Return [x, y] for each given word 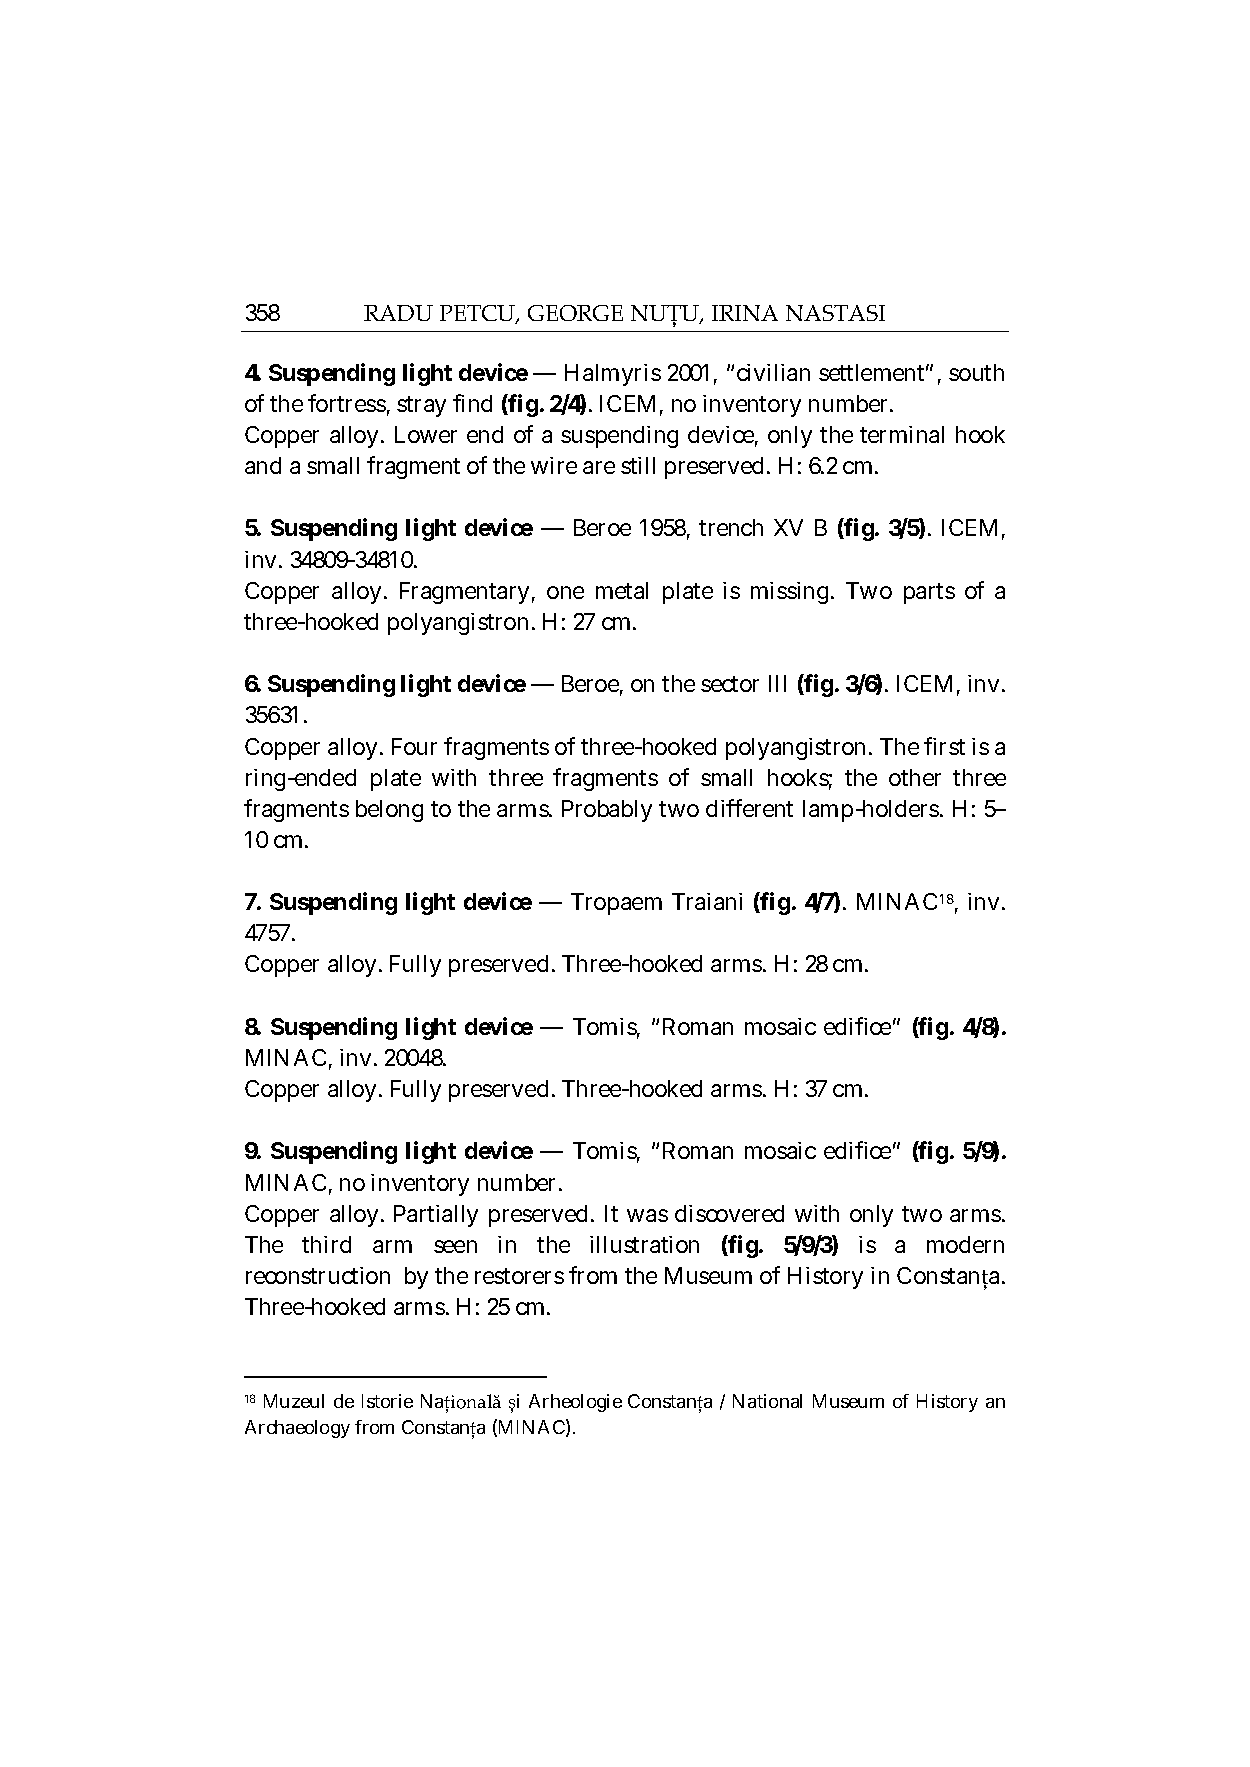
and [263, 465]
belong [389, 811]
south [976, 372]
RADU [398, 313]
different [749, 808]
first [944, 746]
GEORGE [575, 313]
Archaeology [297, 1429]
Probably [607, 811]
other [915, 777]
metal [622, 590]
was [647, 1215]
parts [929, 593]
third [326, 1244]
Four [414, 746]
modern [965, 1244]
